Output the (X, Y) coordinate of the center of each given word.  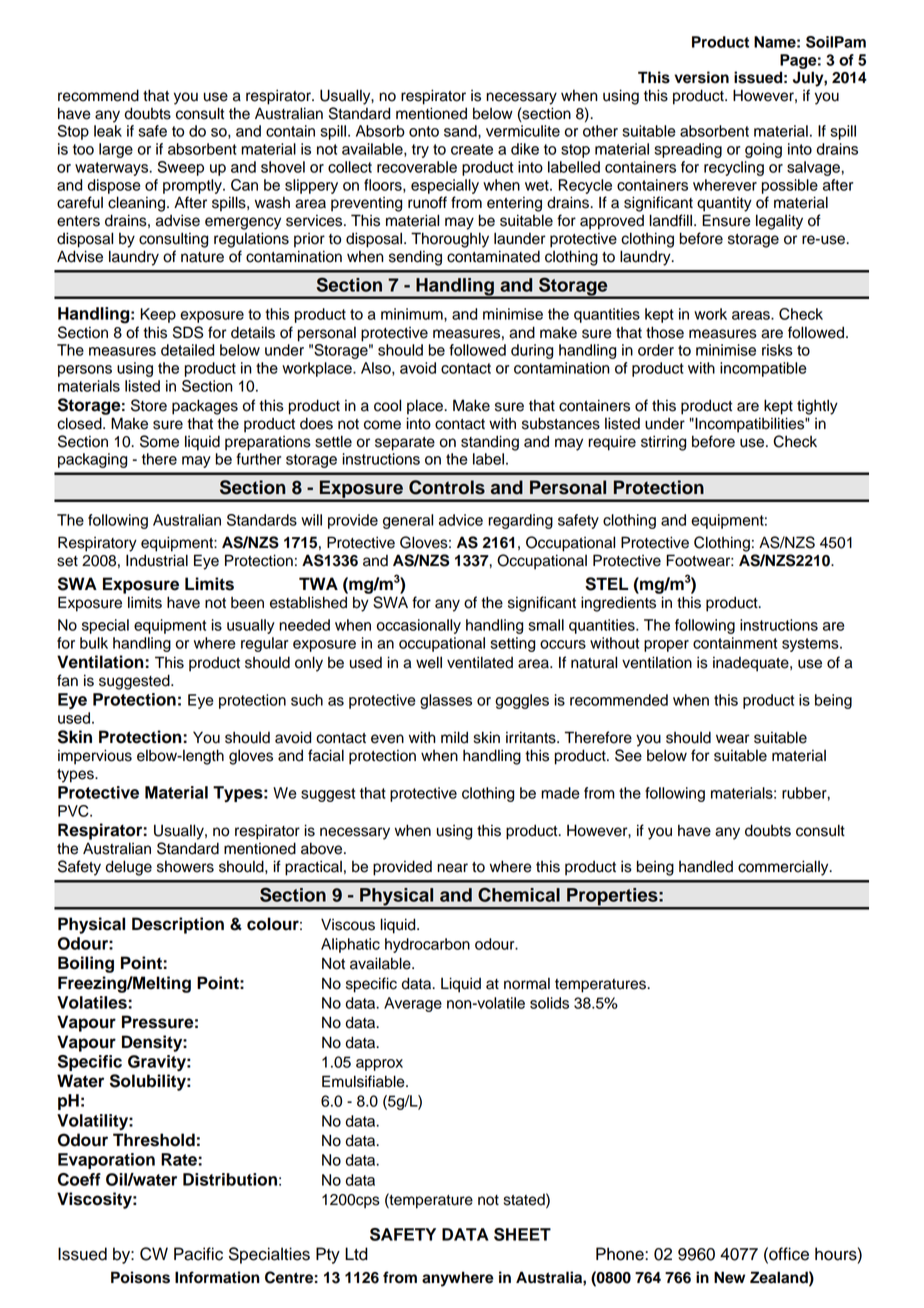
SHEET (522, 1234)
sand (461, 131)
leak (108, 131)
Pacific (198, 1254)
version (701, 77)
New (729, 1277)
